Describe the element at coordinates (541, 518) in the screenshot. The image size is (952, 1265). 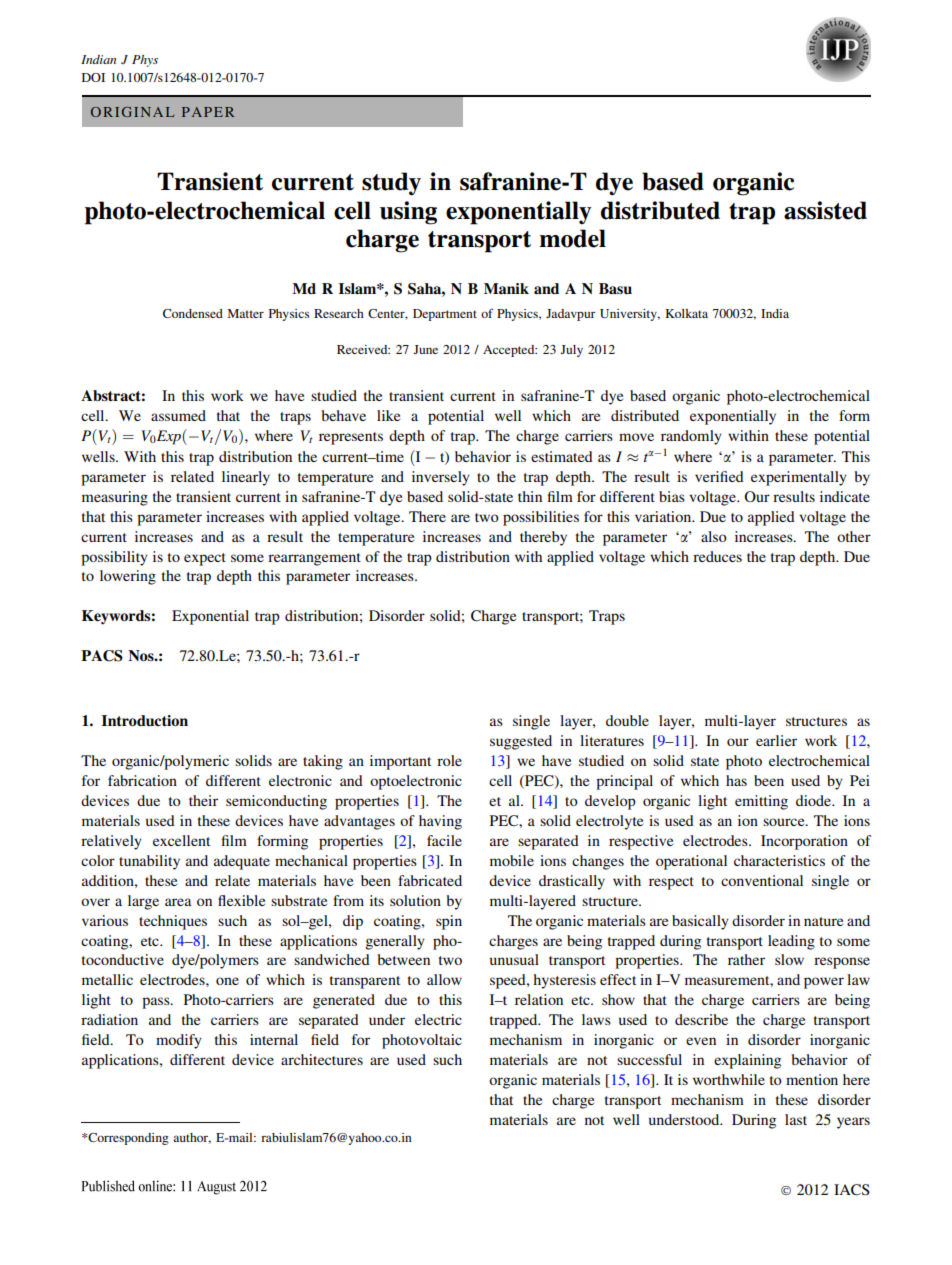
I see `possibilities` at that location.
